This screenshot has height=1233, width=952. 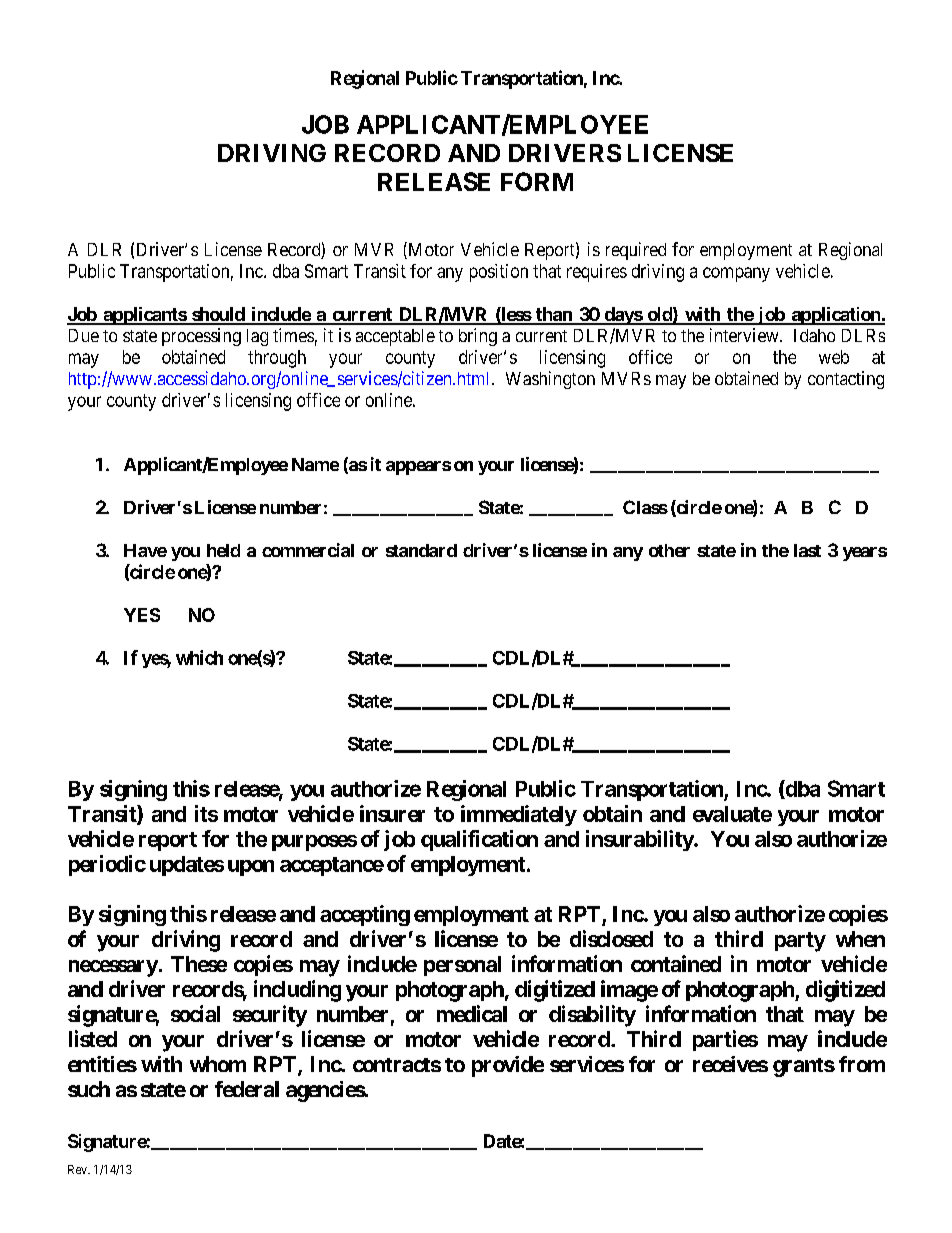 What do you see at coordinates (499, 273) in the screenshot?
I see `position` at bounding box center [499, 273].
